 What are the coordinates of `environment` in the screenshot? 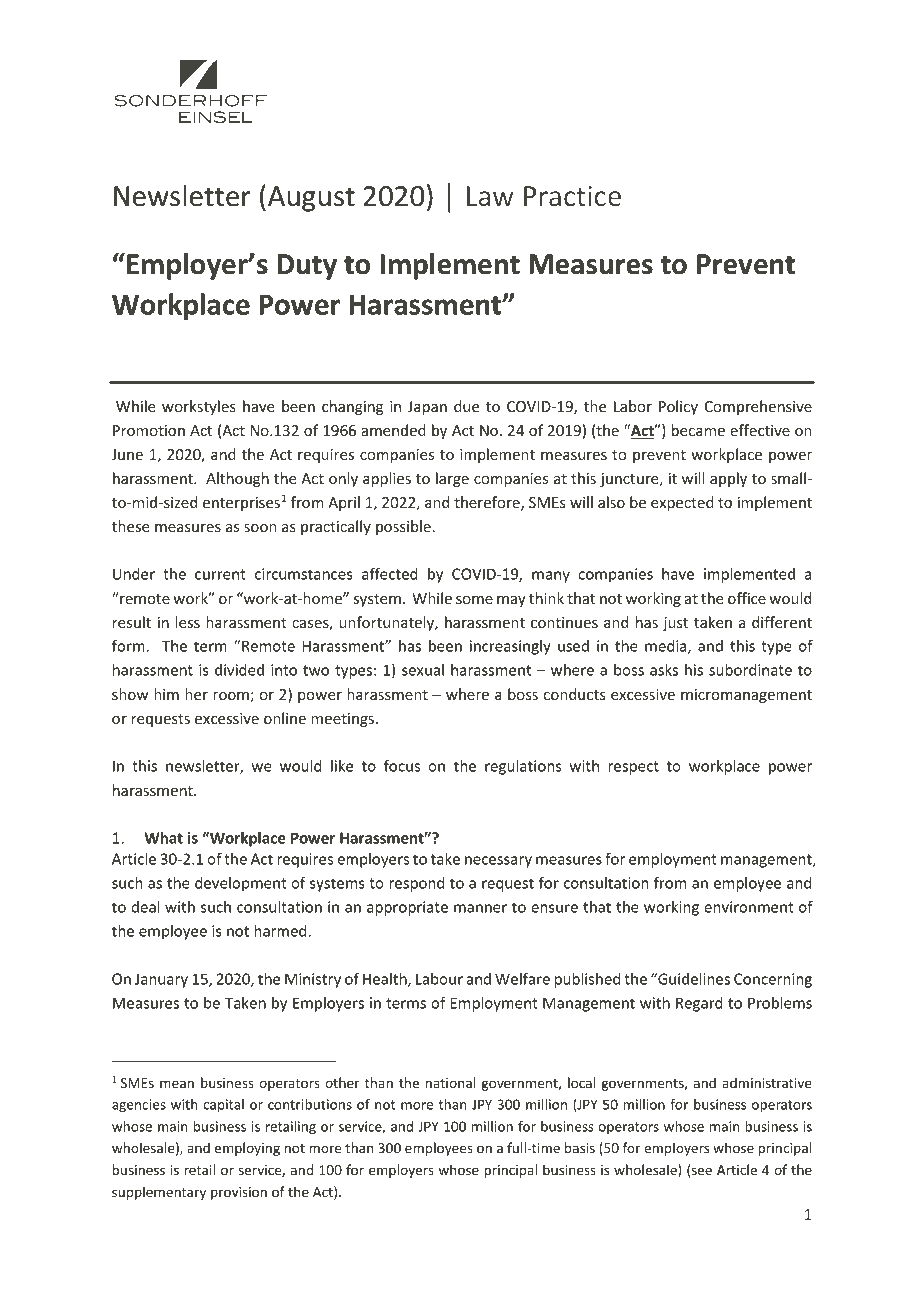 It's located at (749, 907).
